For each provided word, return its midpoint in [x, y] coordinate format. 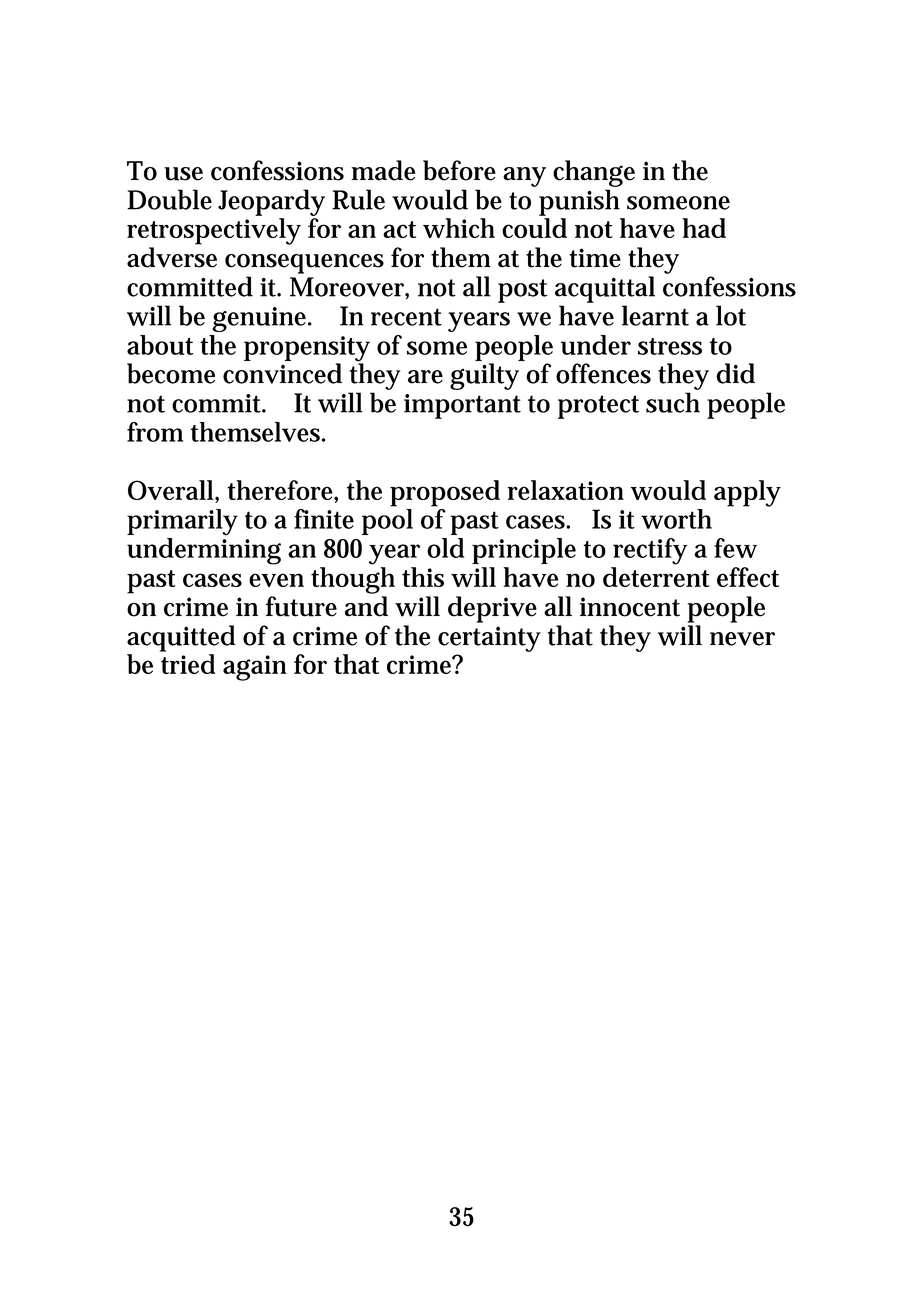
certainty [489, 639]
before [459, 170]
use [183, 174]
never [742, 639]
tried [188, 664]
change [594, 173]
